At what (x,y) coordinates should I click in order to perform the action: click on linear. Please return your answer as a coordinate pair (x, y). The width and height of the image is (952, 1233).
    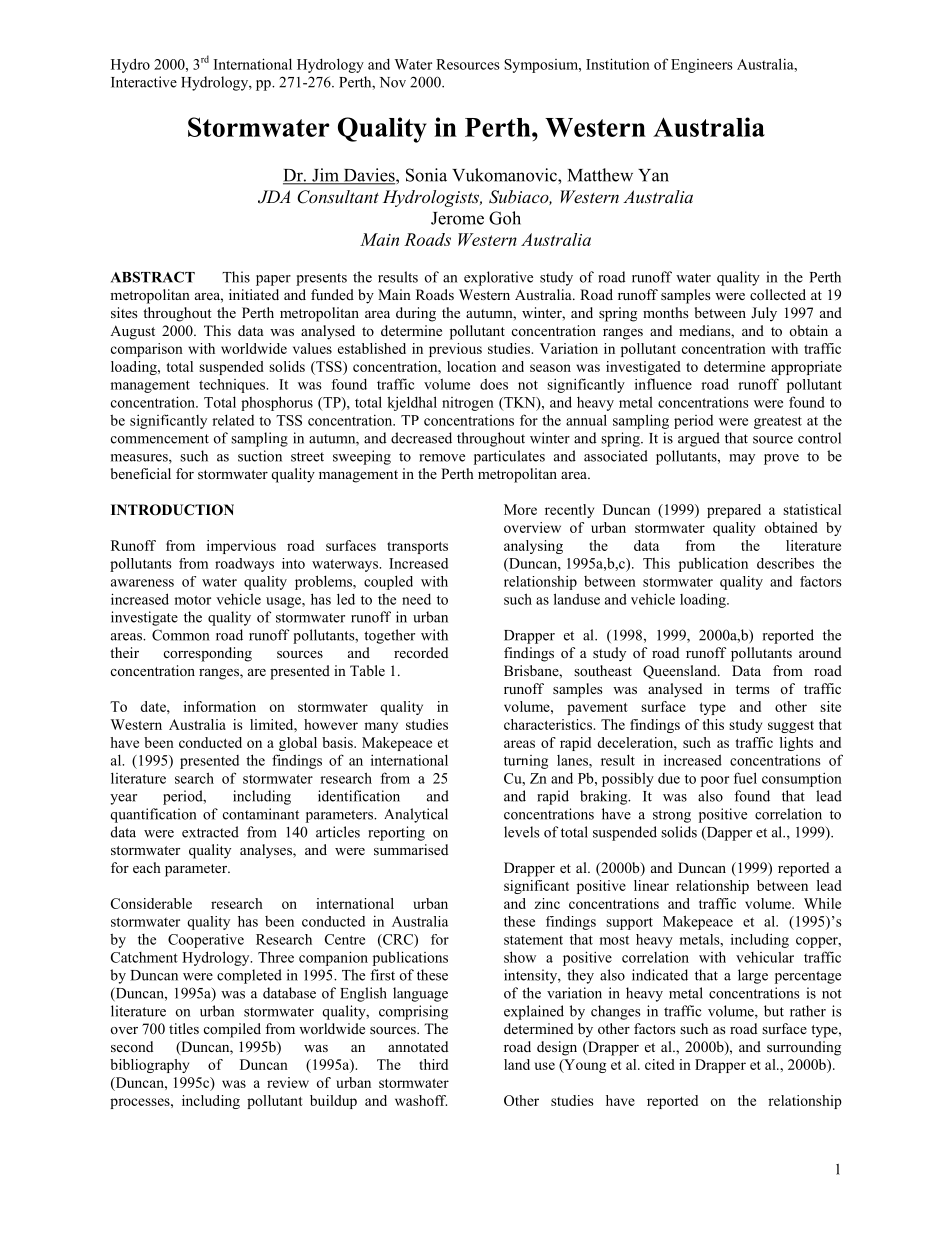
    Looking at the image, I should click on (651, 885).
